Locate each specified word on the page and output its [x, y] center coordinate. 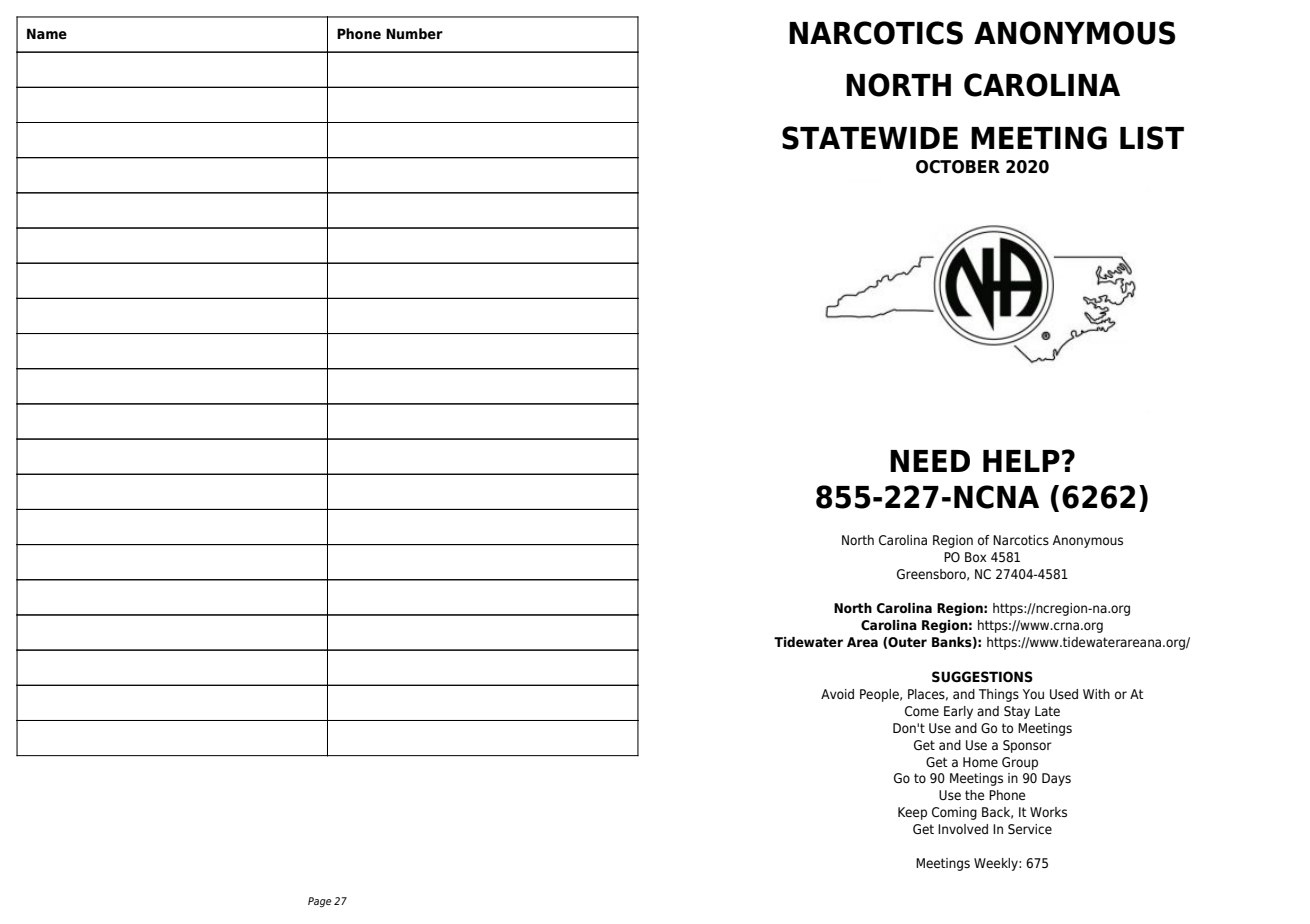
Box [976, 557]
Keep [912, 813]
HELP [1021, 461]
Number [414, 34]
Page [319, 902]
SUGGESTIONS [982, 677]
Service [1030, 829]
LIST [1152, 138]
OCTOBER [958, 167]
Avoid [837, 694]
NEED [930, 461]
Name [47, 34]
